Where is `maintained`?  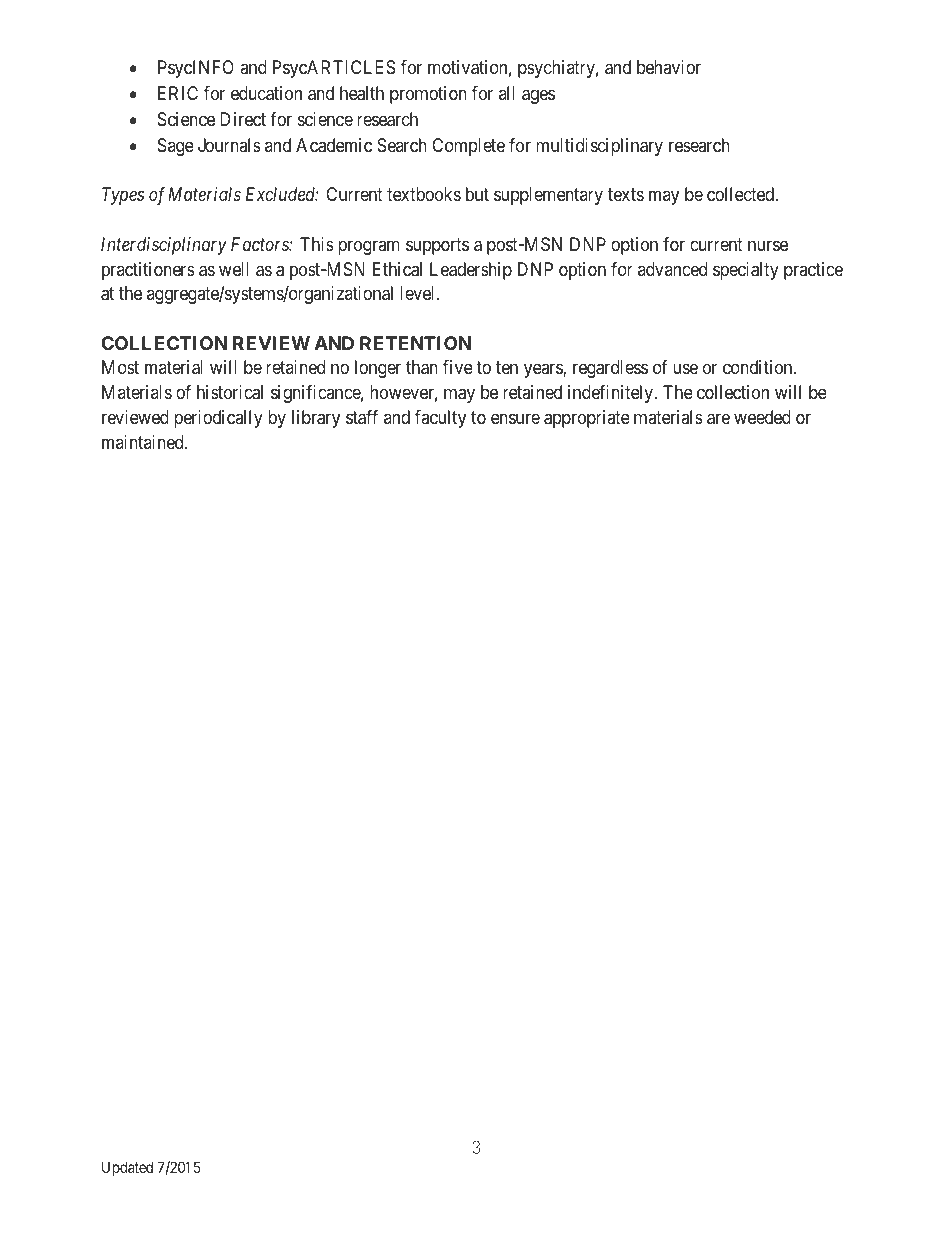
maintained is located at coordinates (144, 442).
